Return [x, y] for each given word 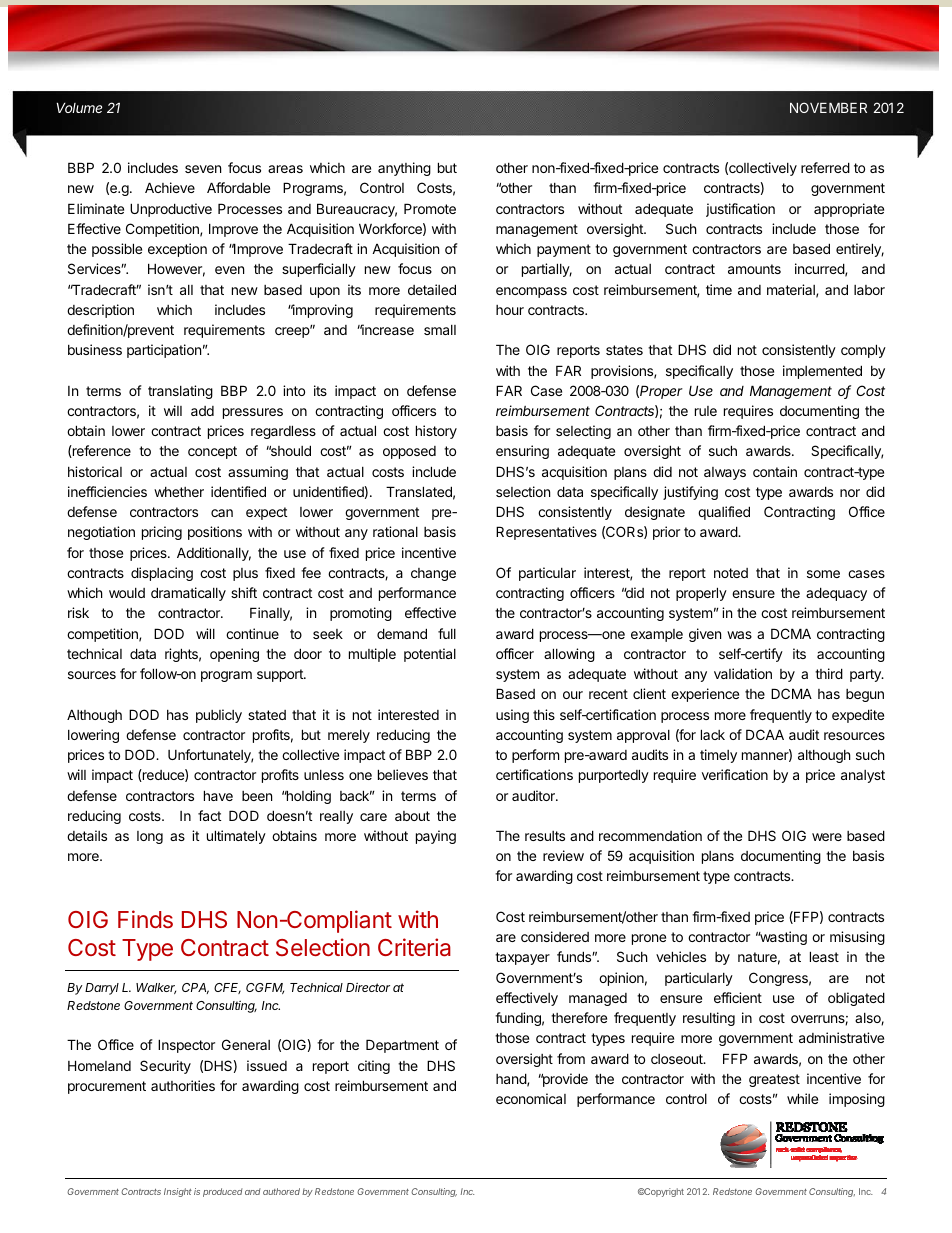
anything [404, 169]
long [150, 837]
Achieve [170, 187]
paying [436, 837]
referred [825, 167]
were [827, 837]
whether [179, 492]
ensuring [522, 452]
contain [775, 471]
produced [223, 1192]
